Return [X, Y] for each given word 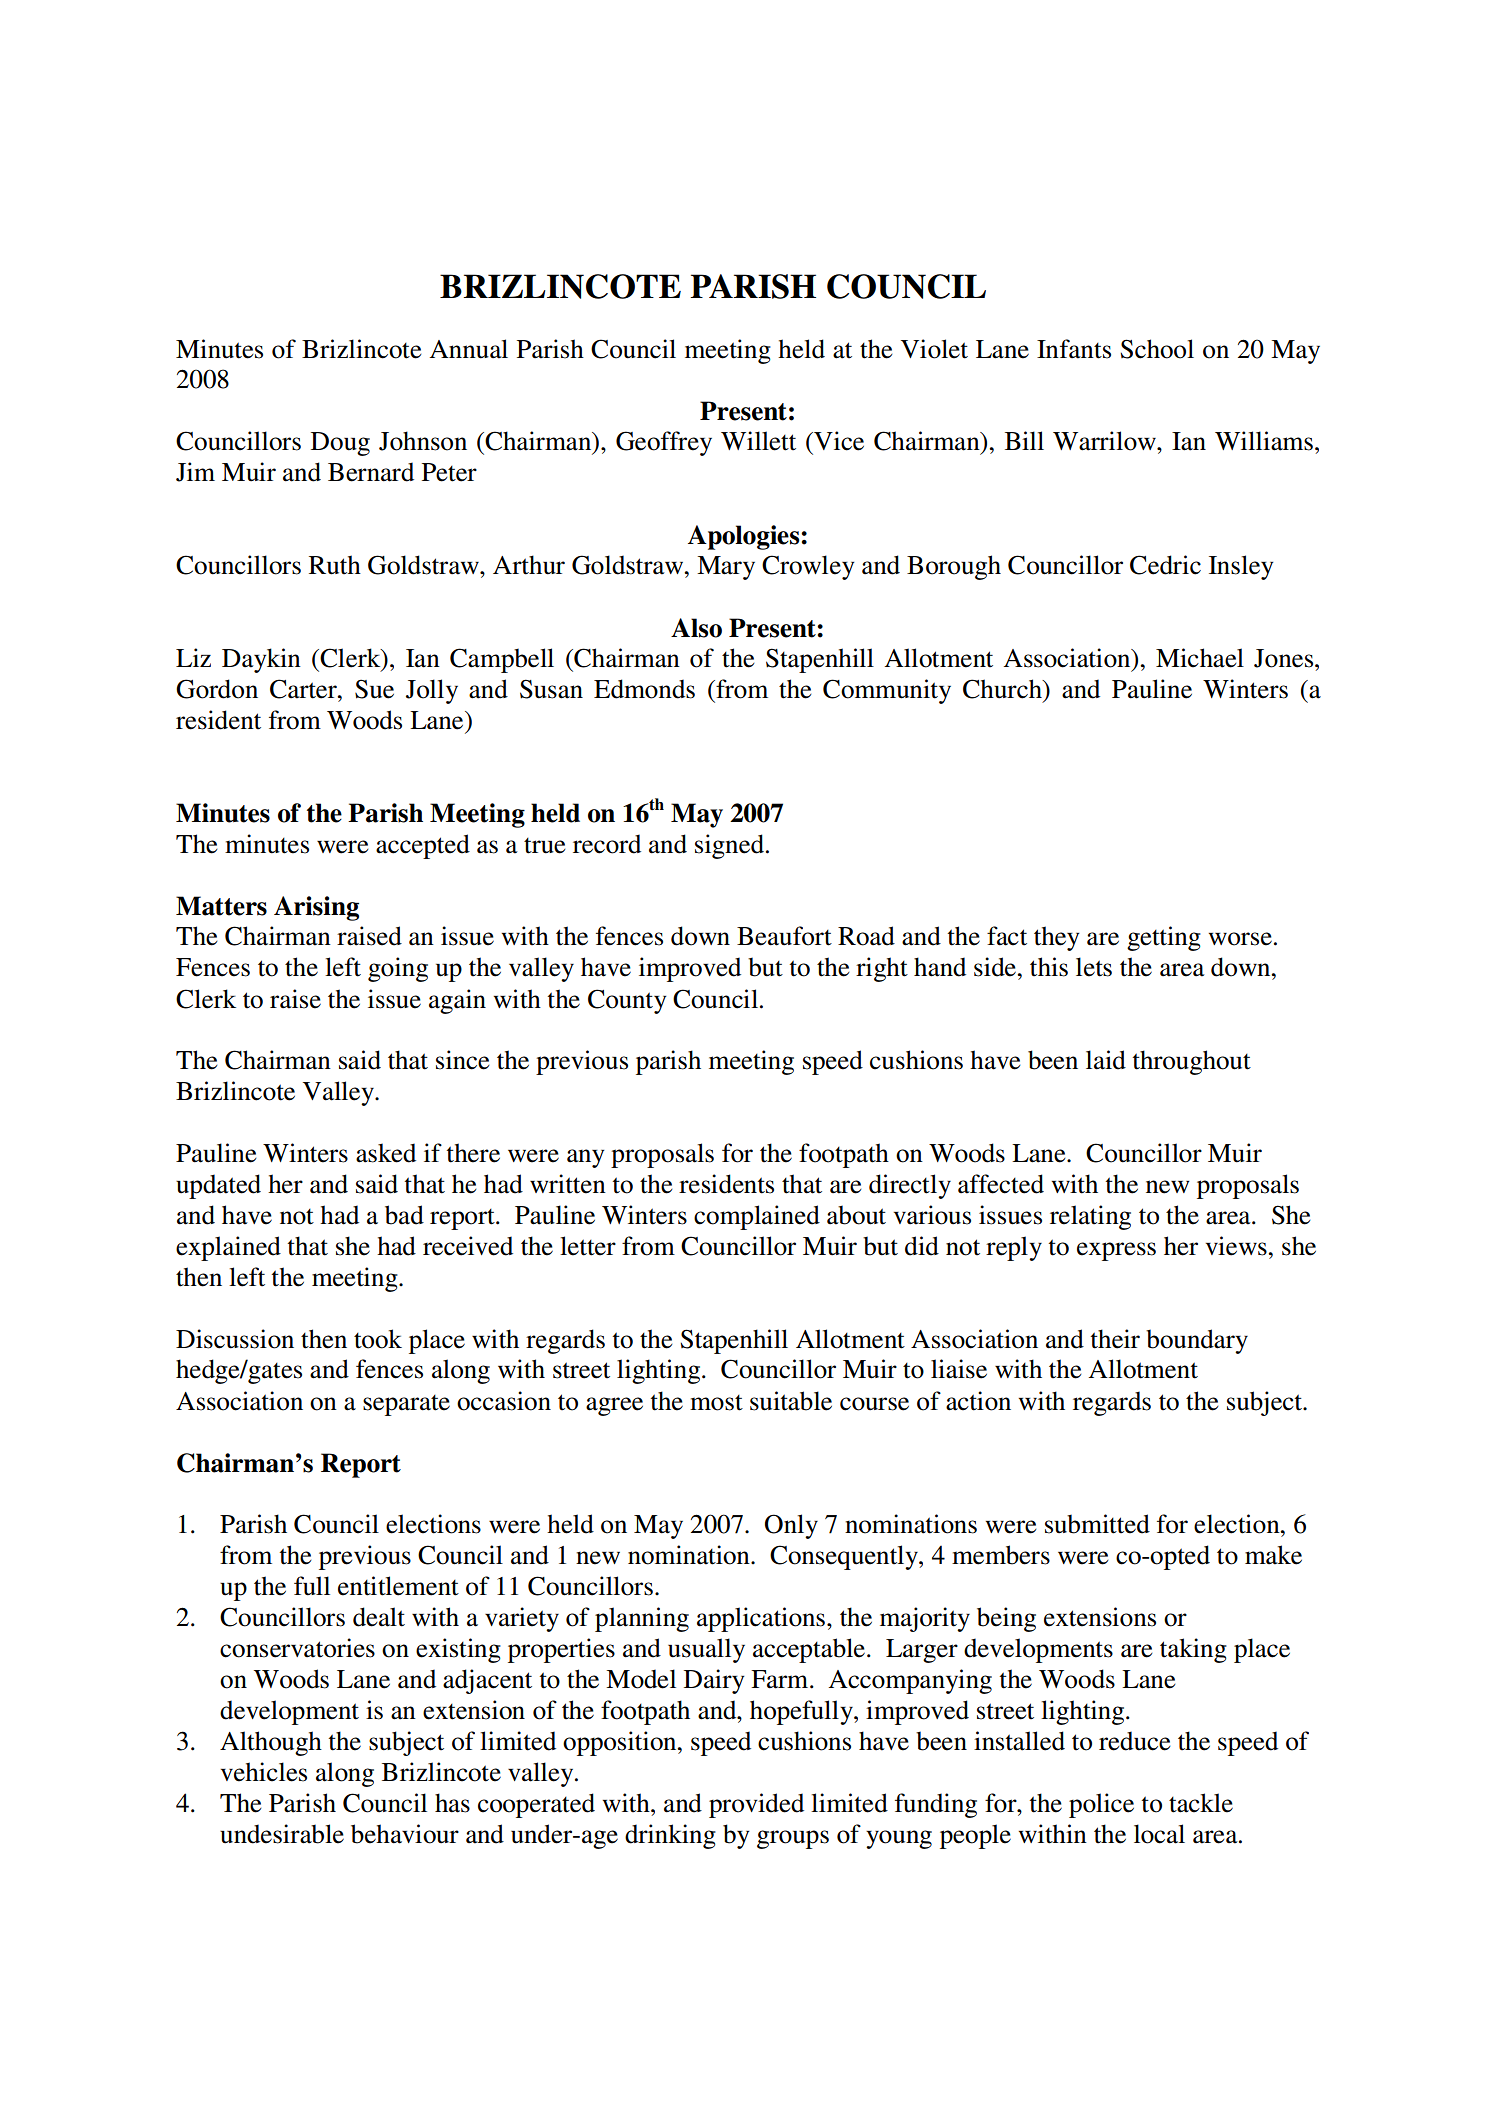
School [1157, 349]
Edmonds [644, 689]
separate [406, 1405]
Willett [758, 441]
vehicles [264, 1772]
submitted [1097, 1524]
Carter [304, 689]
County [627, 1001]
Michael [1200, 658]
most [716, 1403]
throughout [1191, 1062]
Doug [340, 444]
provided [756, 1805]
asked [386, 1153]
